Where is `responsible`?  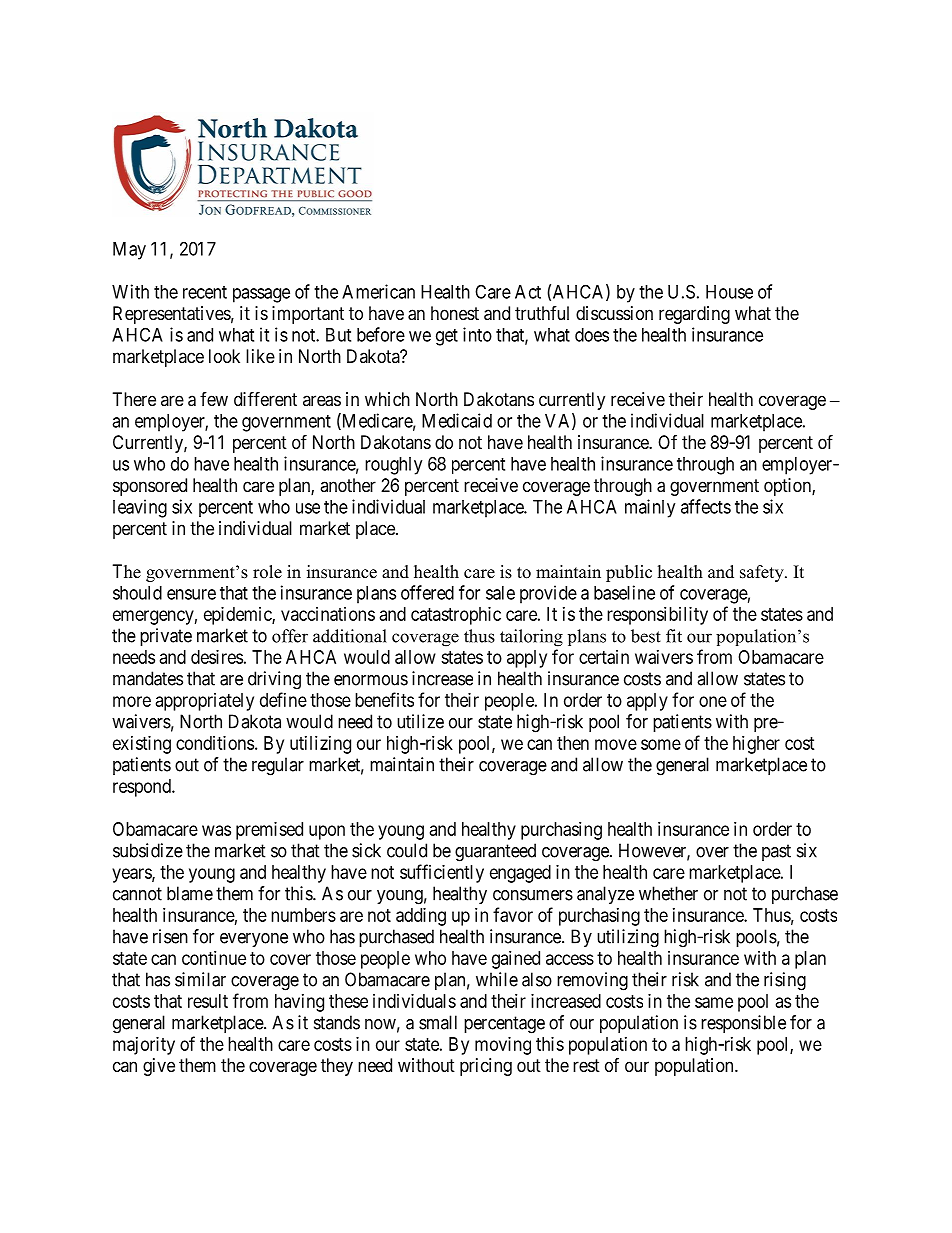
responsible is located at coordinates (743, 1024).
